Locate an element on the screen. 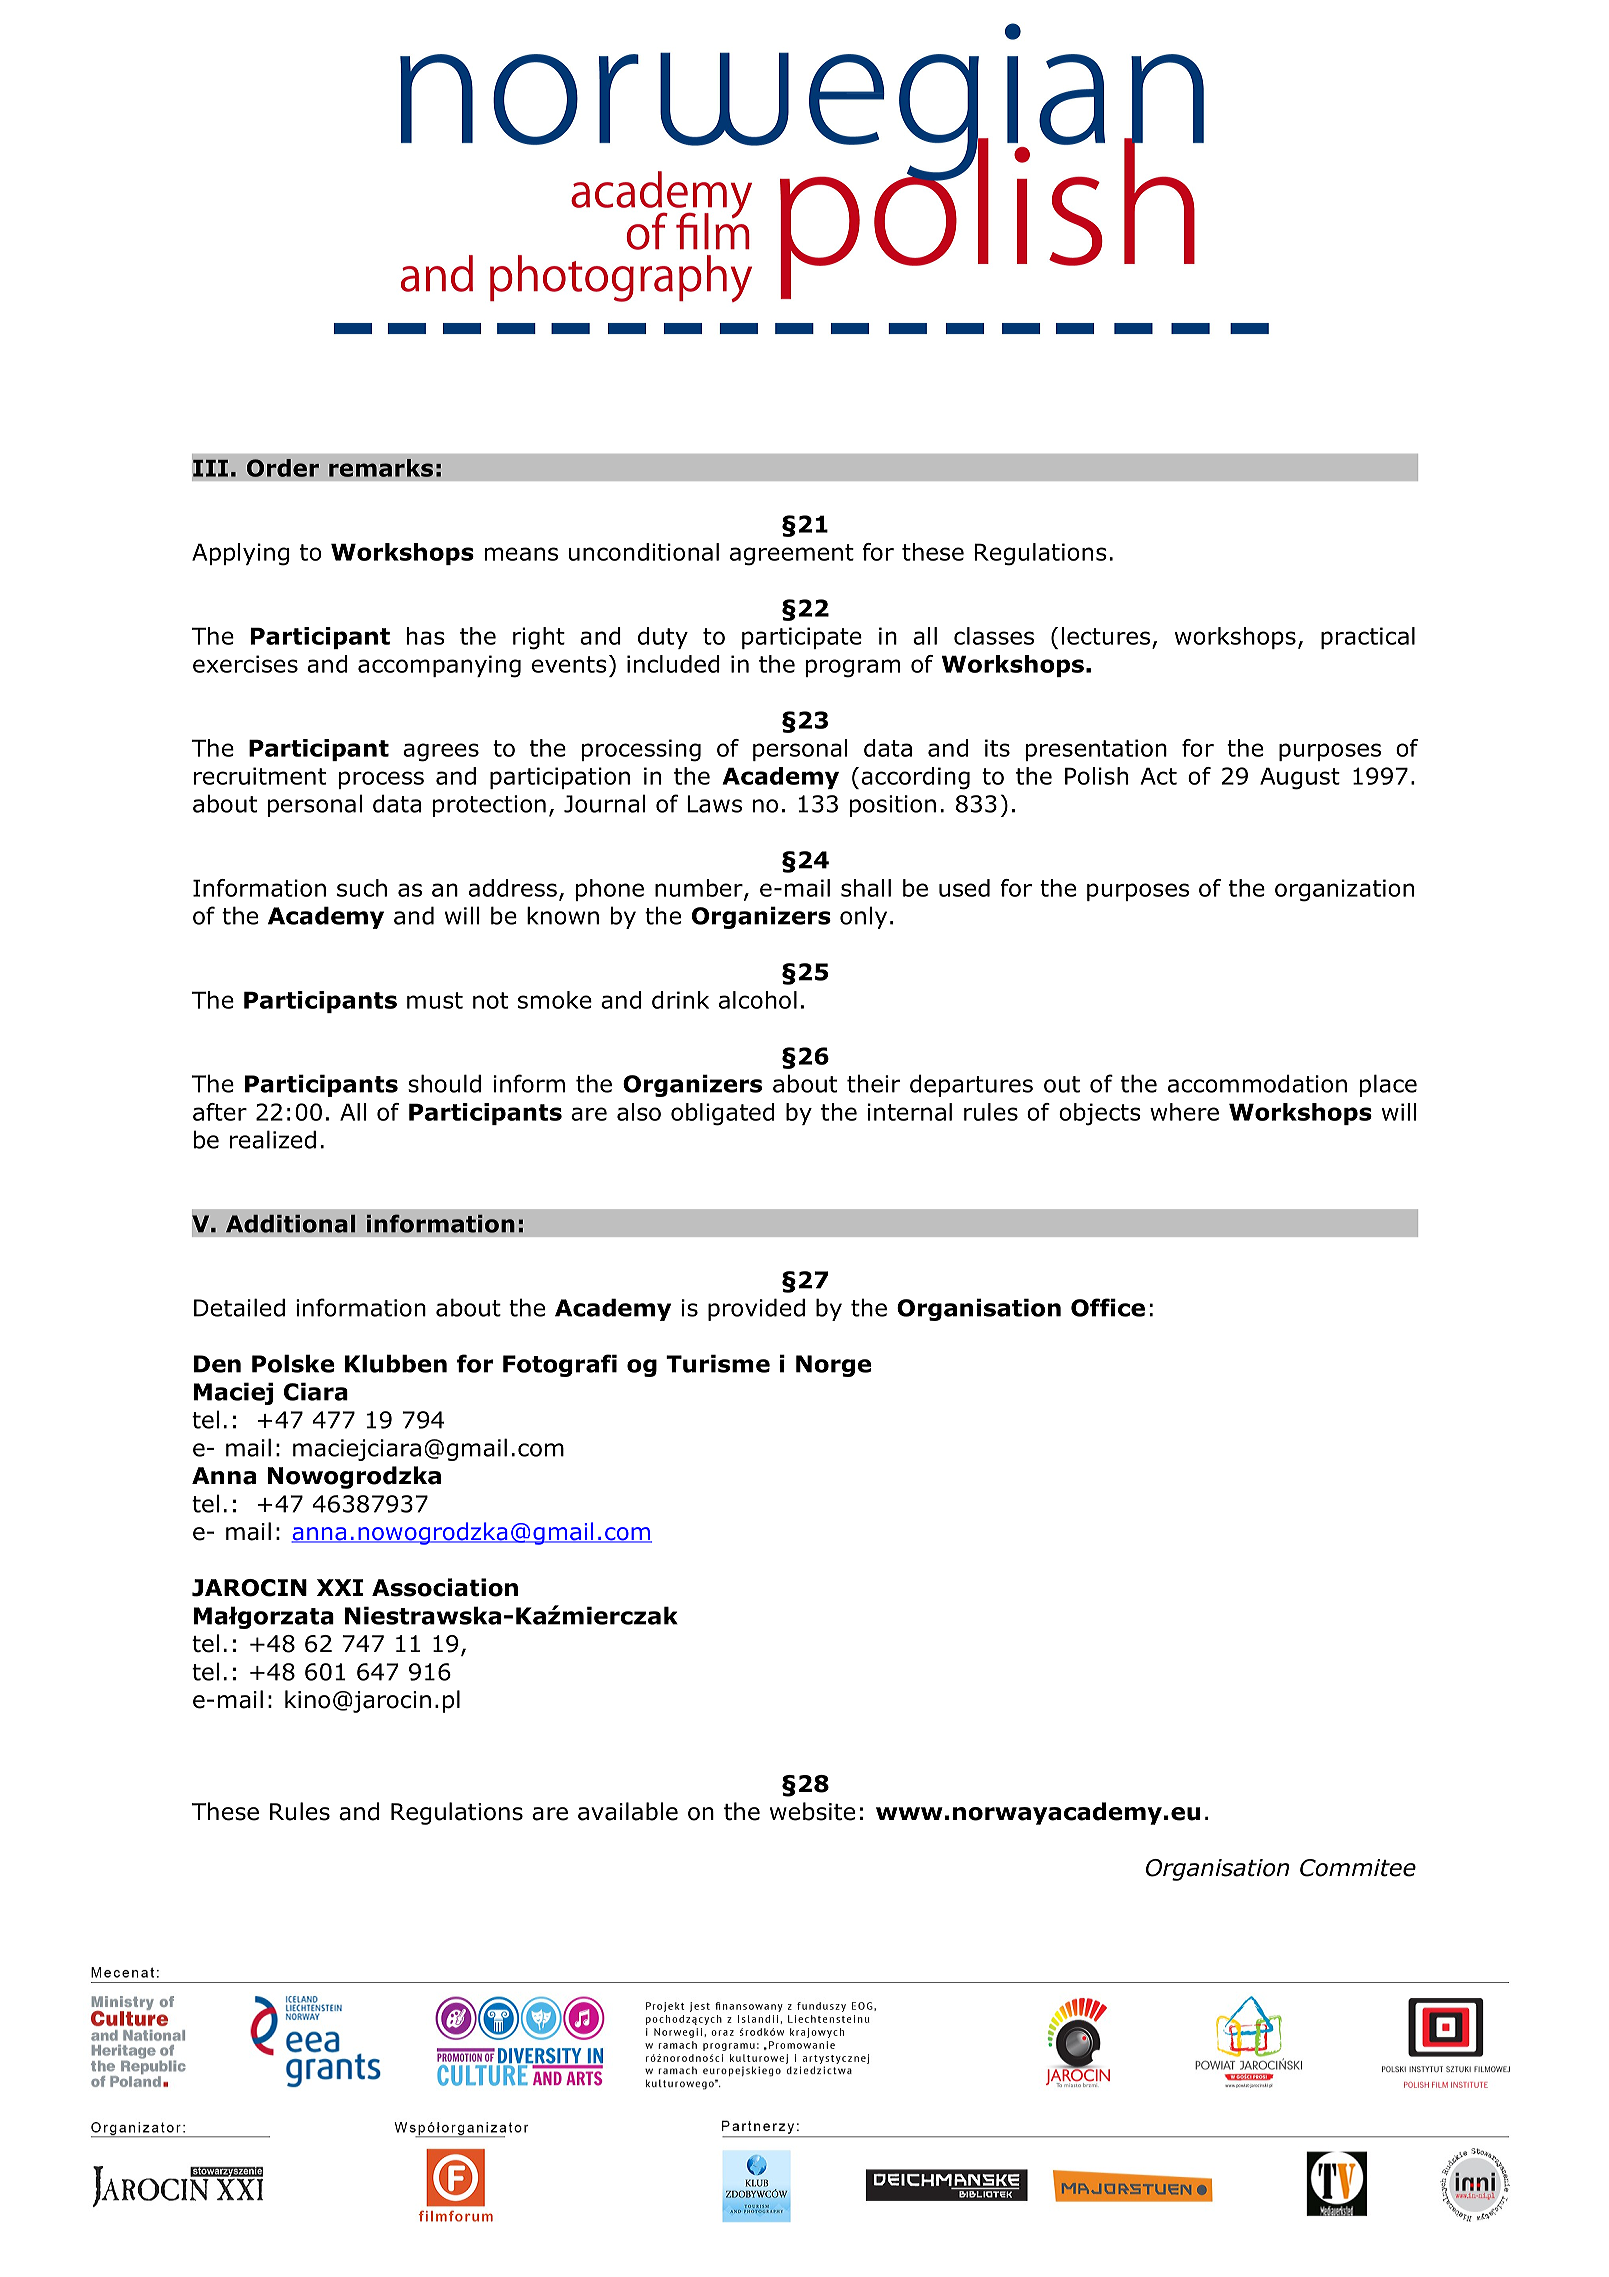 The image size is (1609, 2277). remarks is located at coordinates (381, 468).
